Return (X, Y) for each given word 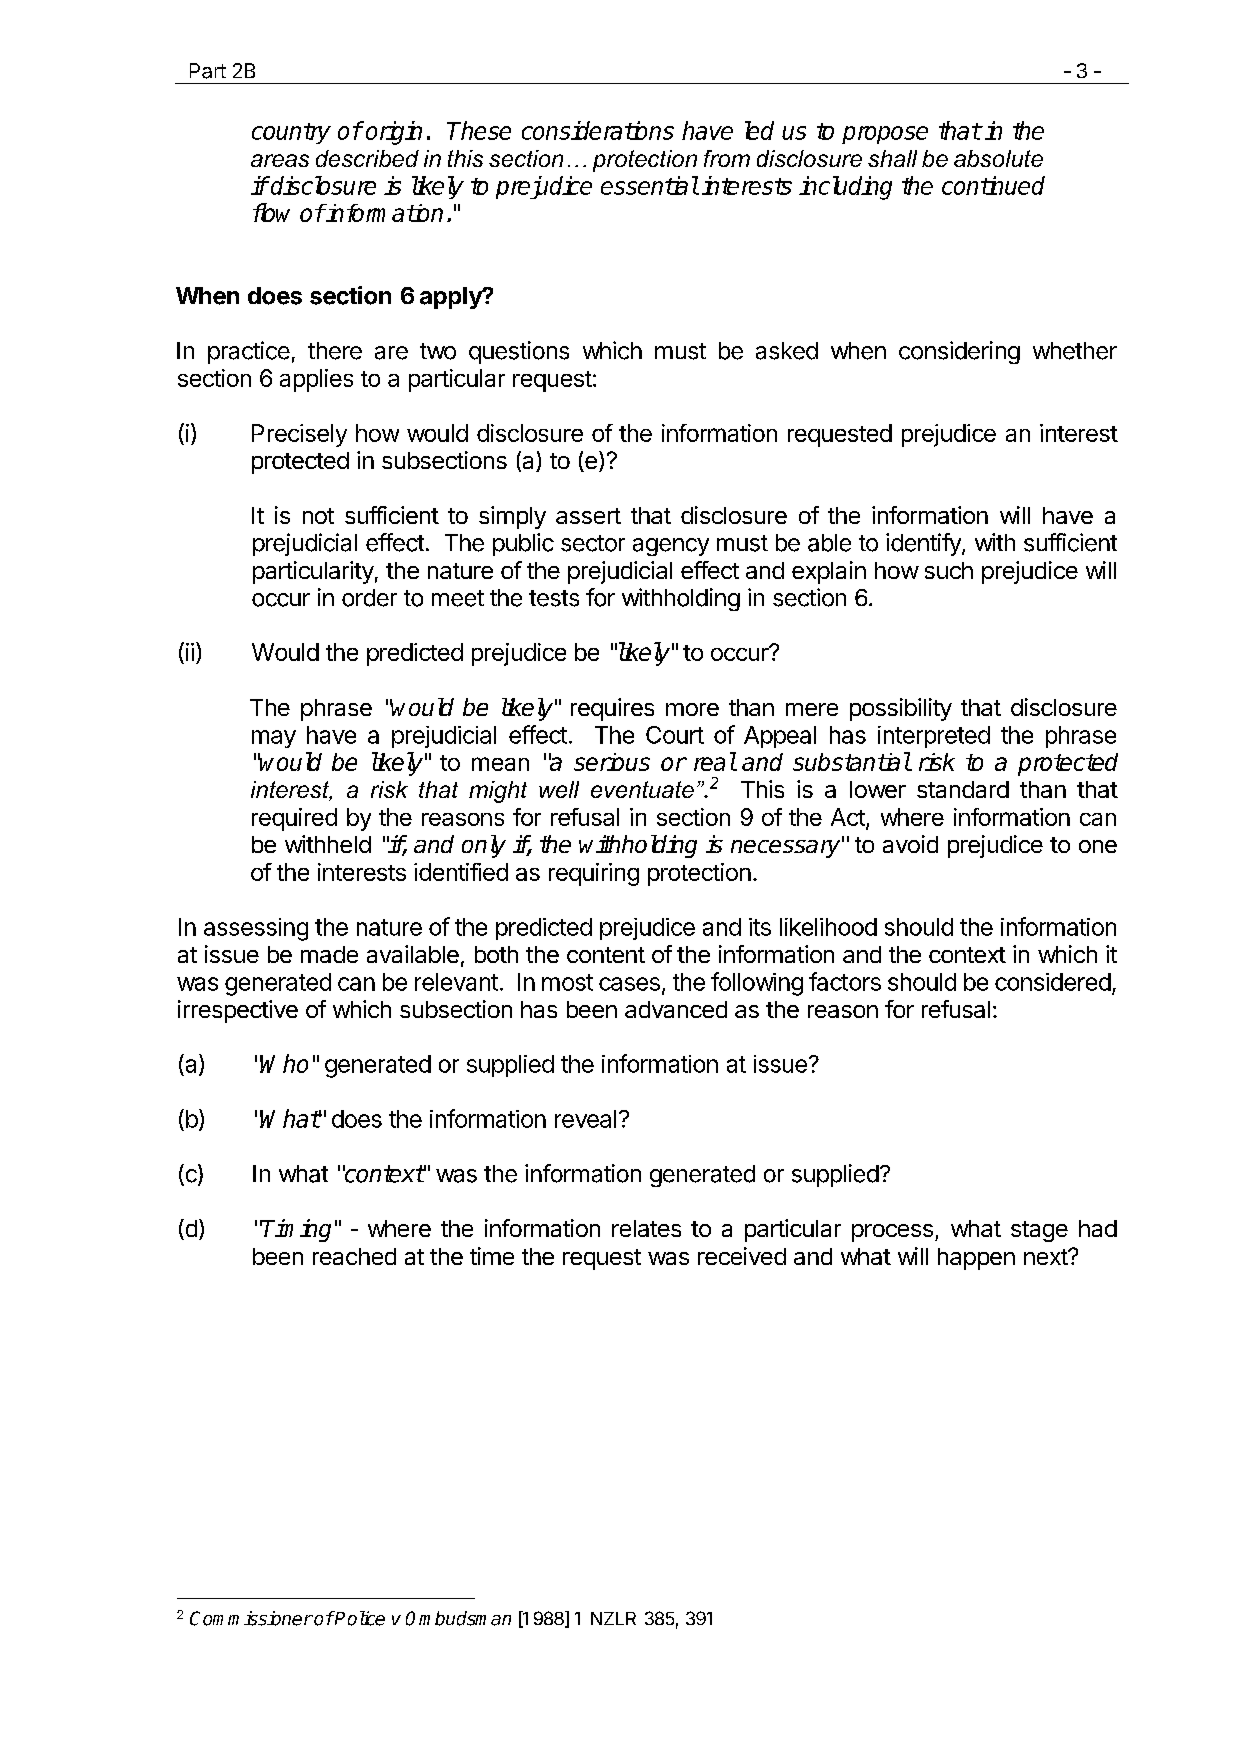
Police (359, 1618)
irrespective (238, 1011)
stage (1039, 1231)
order (369, 598)
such (949, 570)
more (692, 709)
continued (993, 185)
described (367, 158)
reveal (585, 1119)
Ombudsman (458, 1618)
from (727, 158)
